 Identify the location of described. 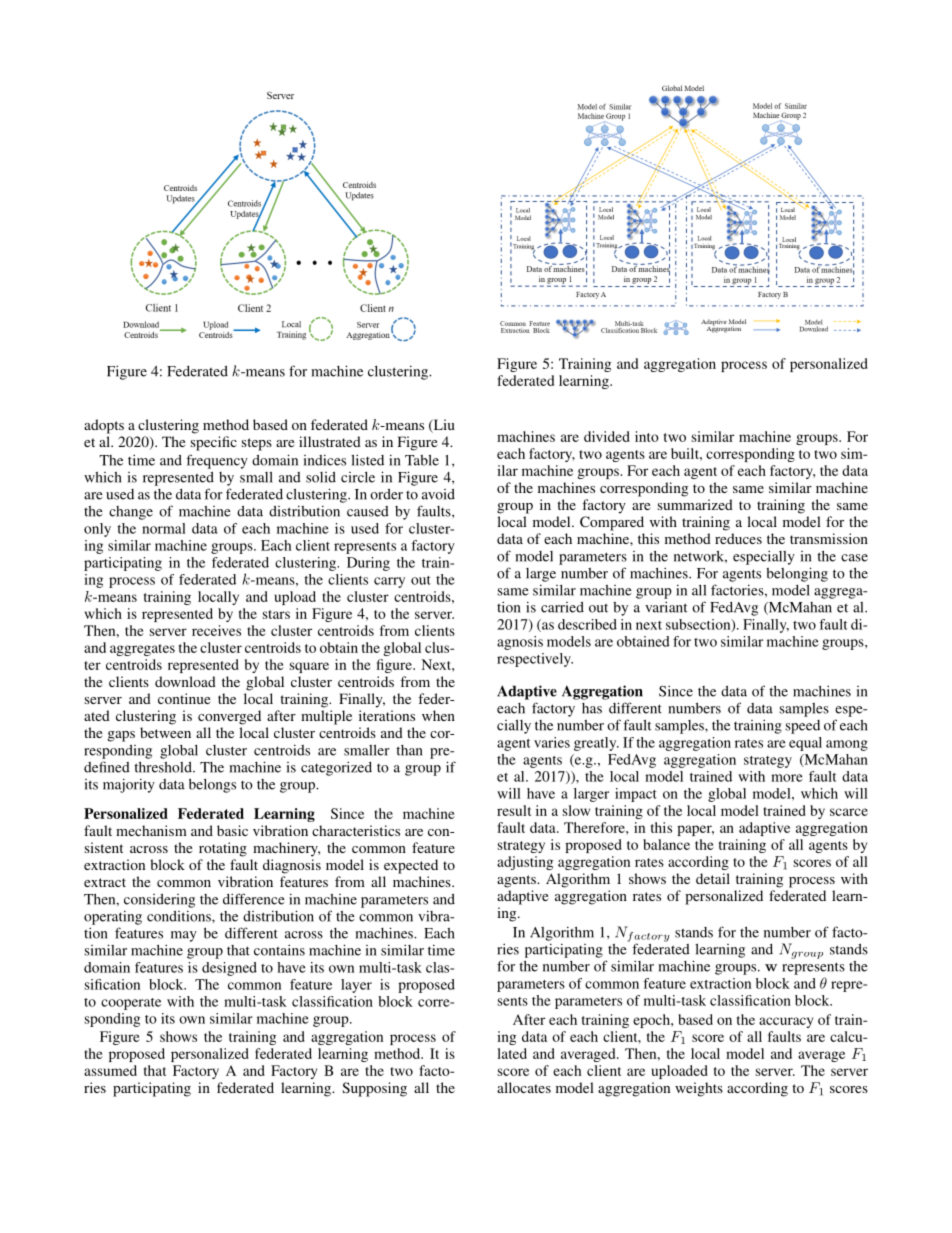
(587, 624).
